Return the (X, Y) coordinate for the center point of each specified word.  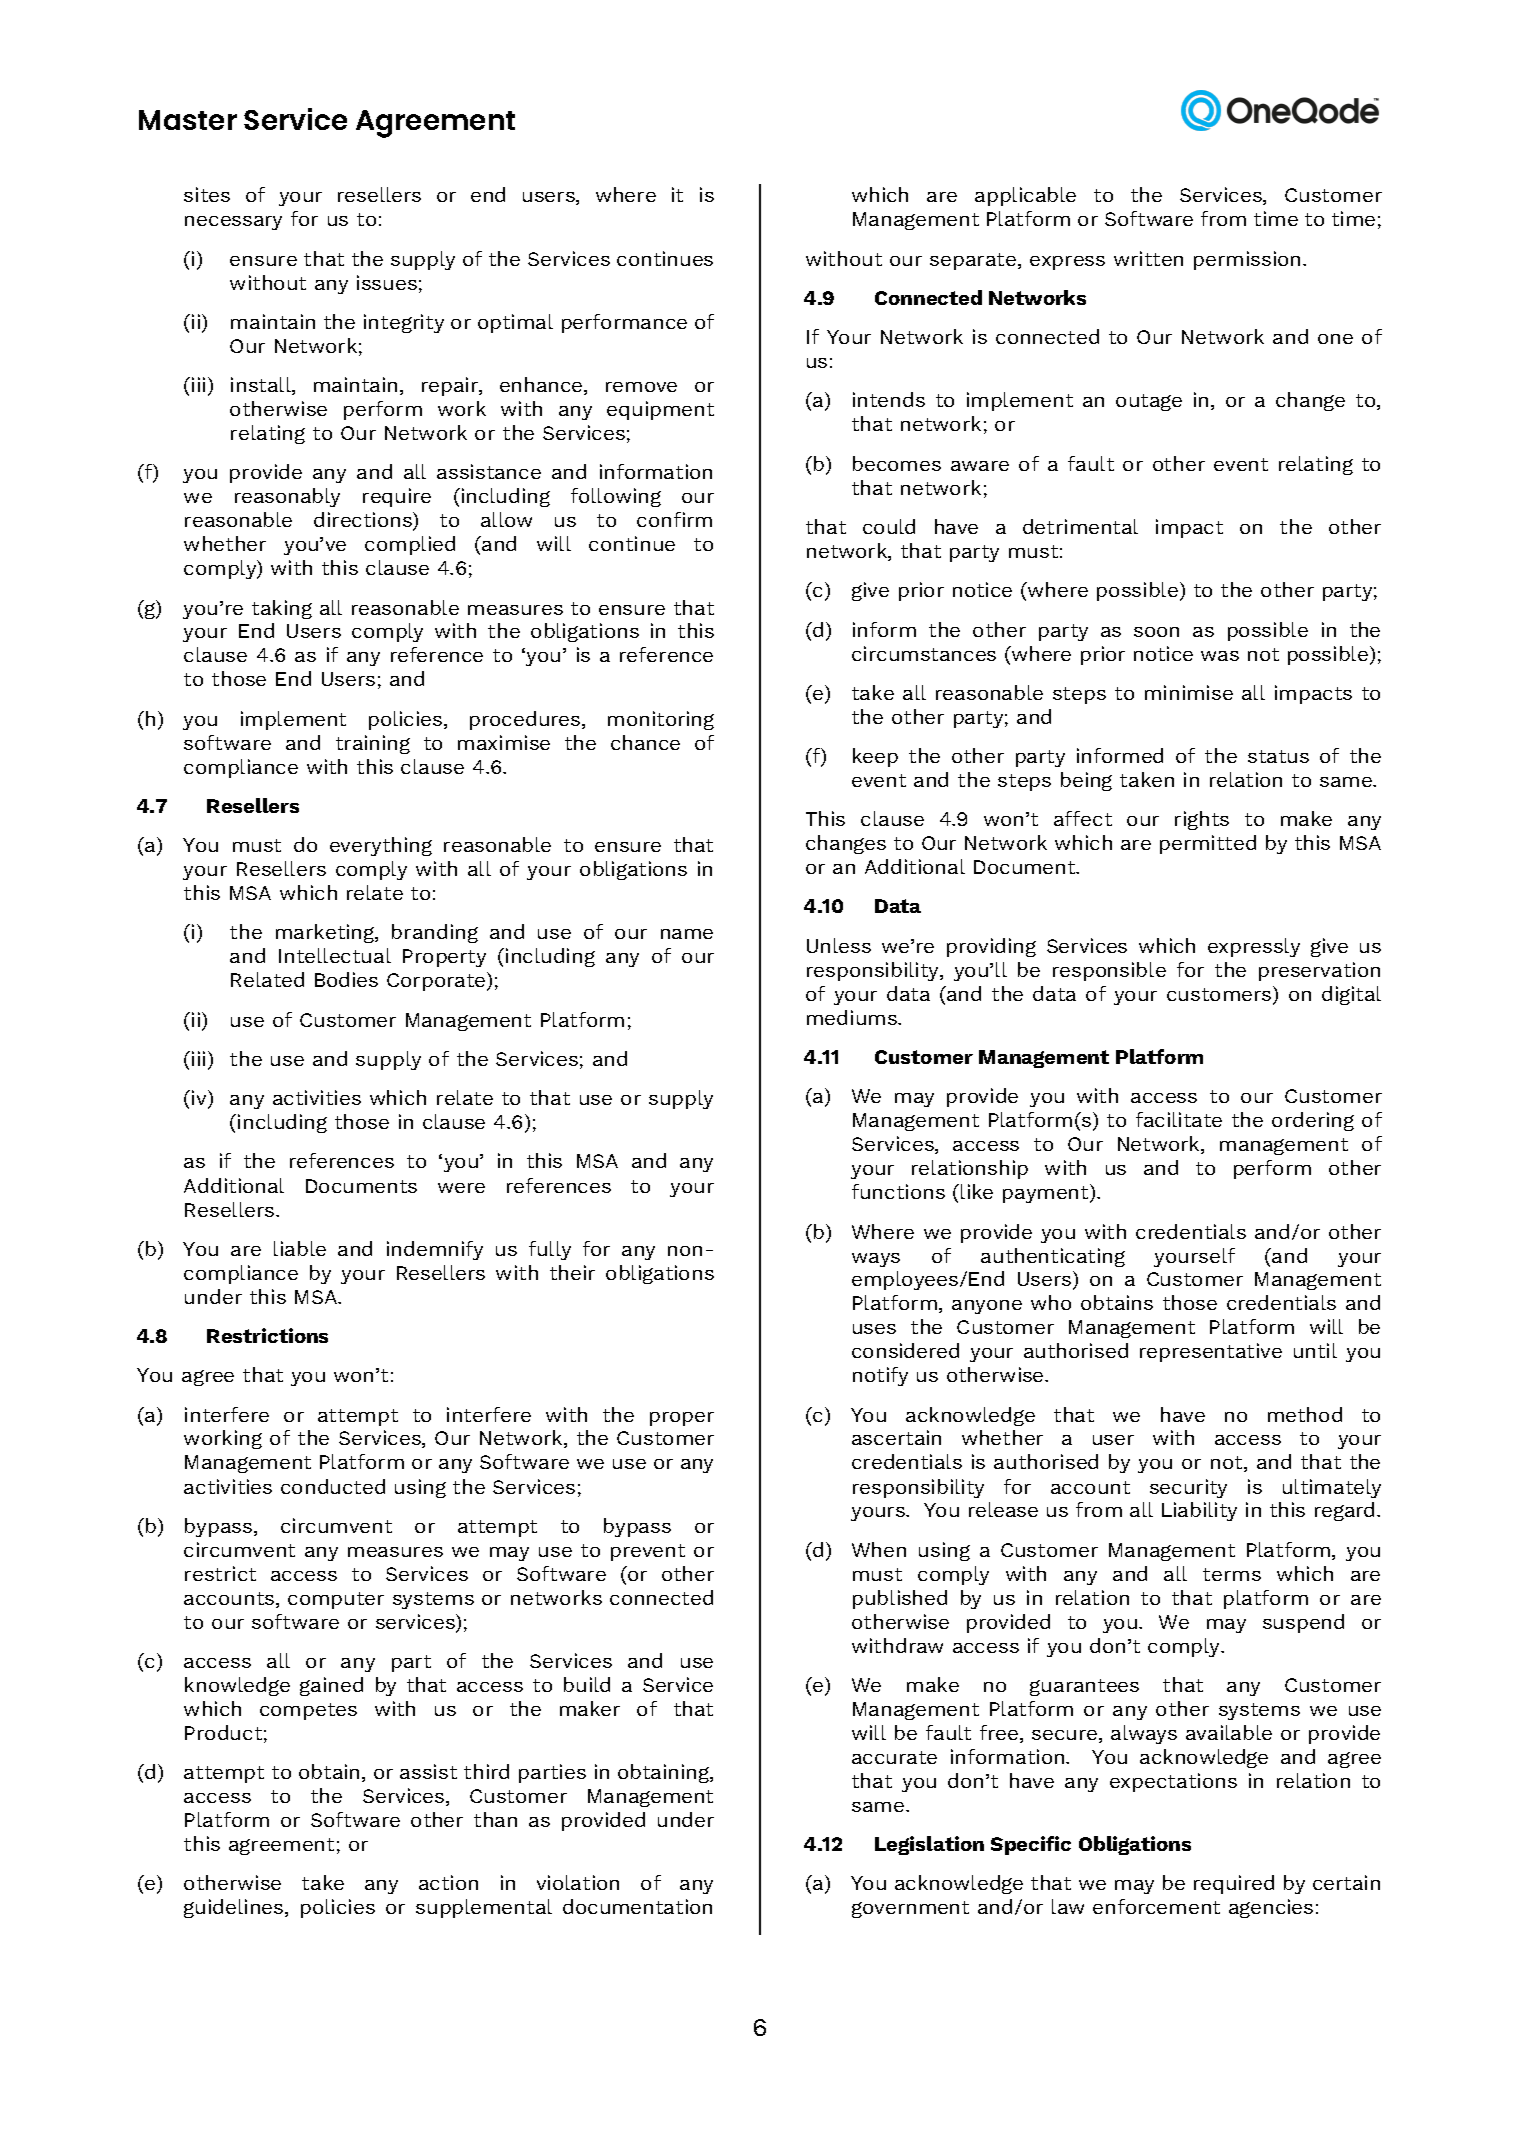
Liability (1199, 1511)
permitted (1208, 844)
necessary (233, 223)
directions (364, 521)
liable (300, 1248)
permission (1247, 260)
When (879, 1549)
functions (898, 1191)
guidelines (235, 1908)
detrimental (1080, 526)
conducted (333, 1486)
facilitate (1179, 1119)
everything (381, 846)
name (687, 934)
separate (973, 261)
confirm (674, 519)
